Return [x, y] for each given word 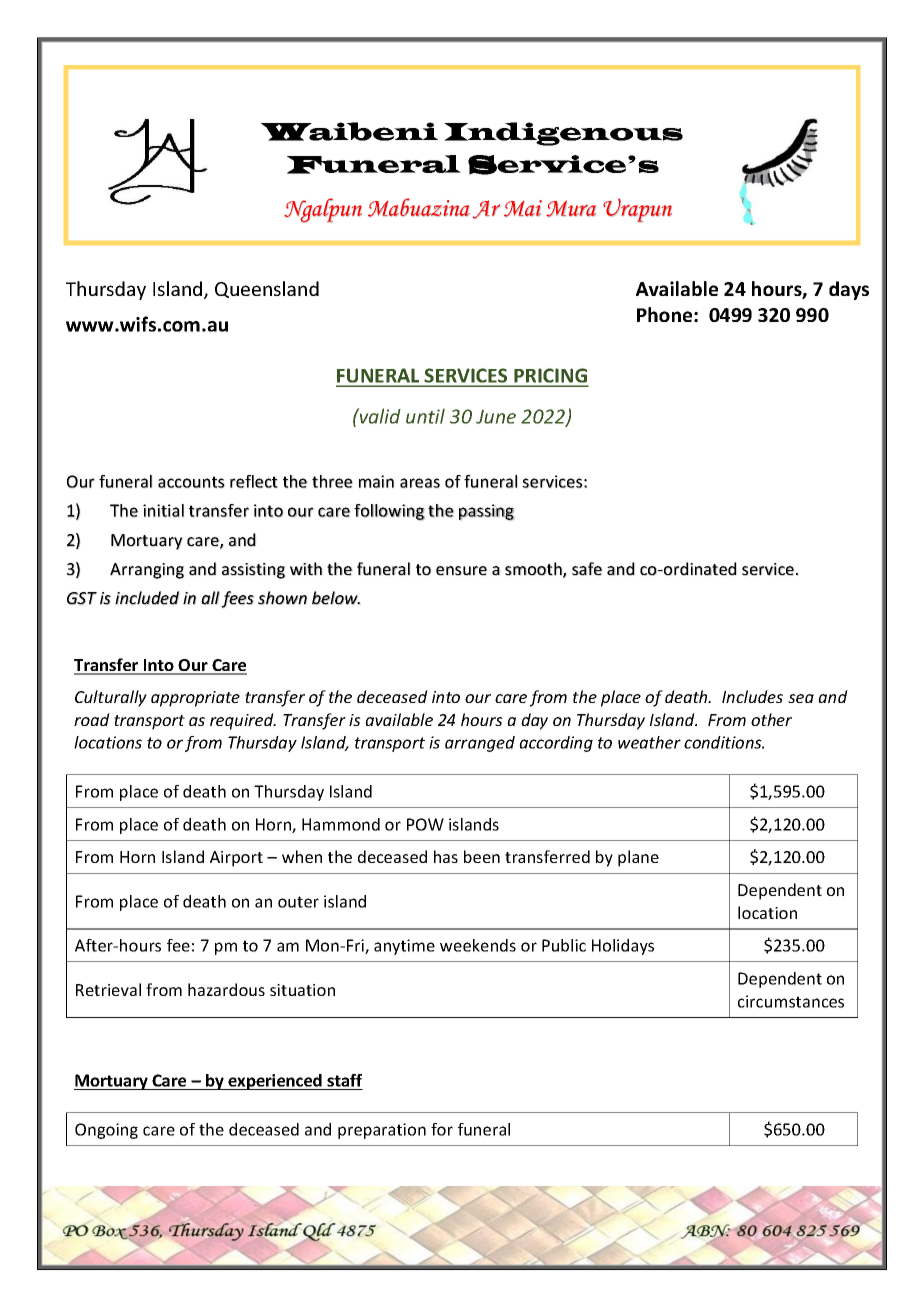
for [442, 1129]
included [147, 598]
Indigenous [563, 134]
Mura [571, 208]
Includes [752, 696]
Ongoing [106, 1131]
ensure [461, 571]
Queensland [267, 289]
